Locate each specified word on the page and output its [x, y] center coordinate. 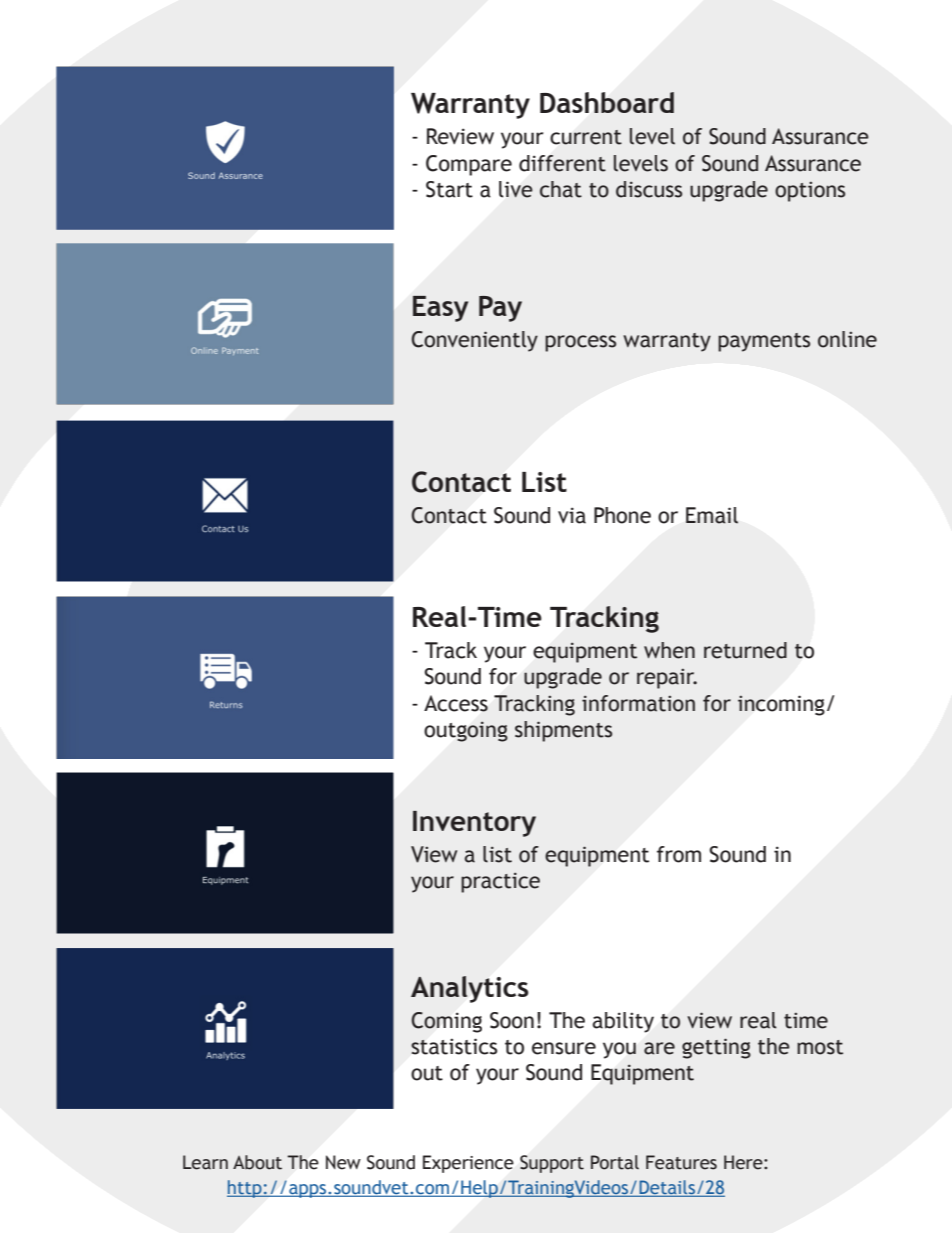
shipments [563, 731]
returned [745, 650]
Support [552, 1164]
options [810, 191]
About [257, 1162]
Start [449, 189]
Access [456, 703]
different [562, 163]
